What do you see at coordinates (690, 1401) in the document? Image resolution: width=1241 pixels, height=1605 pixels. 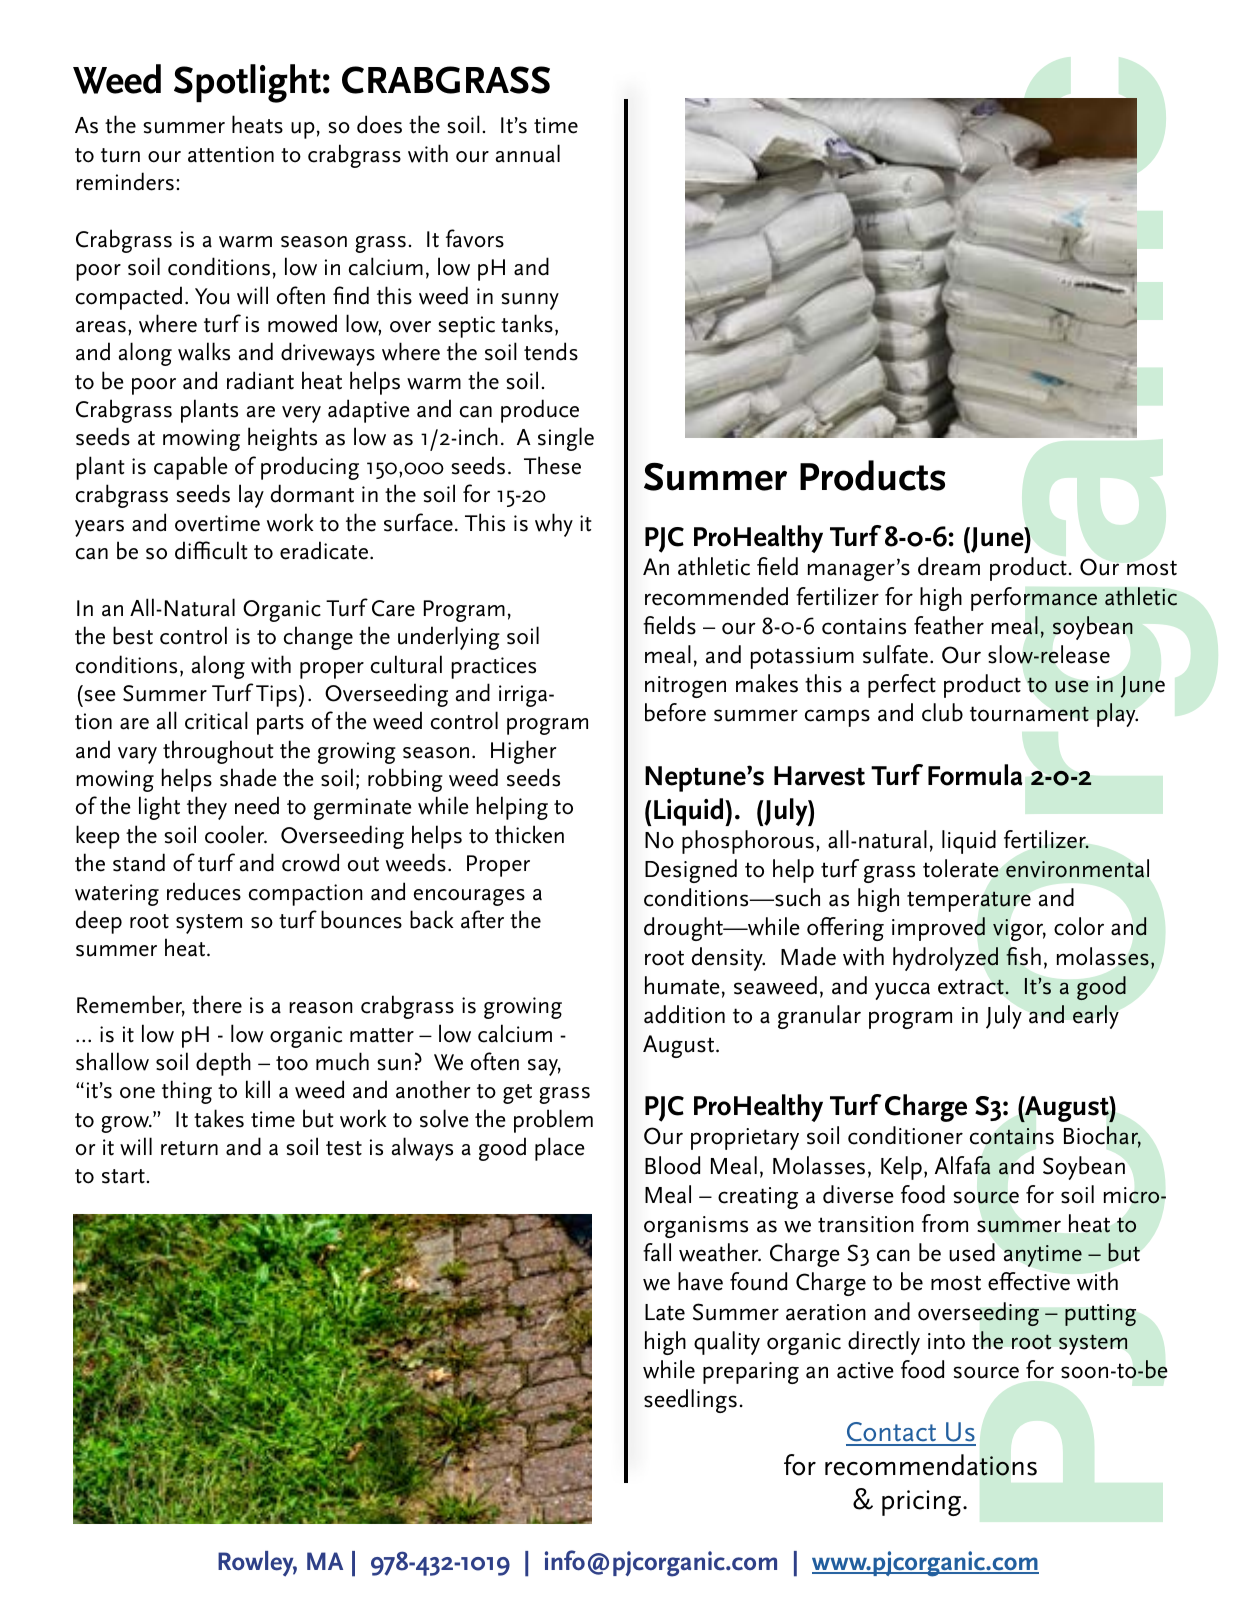 I see `seedlings` at bounding box center [690, 1401].
